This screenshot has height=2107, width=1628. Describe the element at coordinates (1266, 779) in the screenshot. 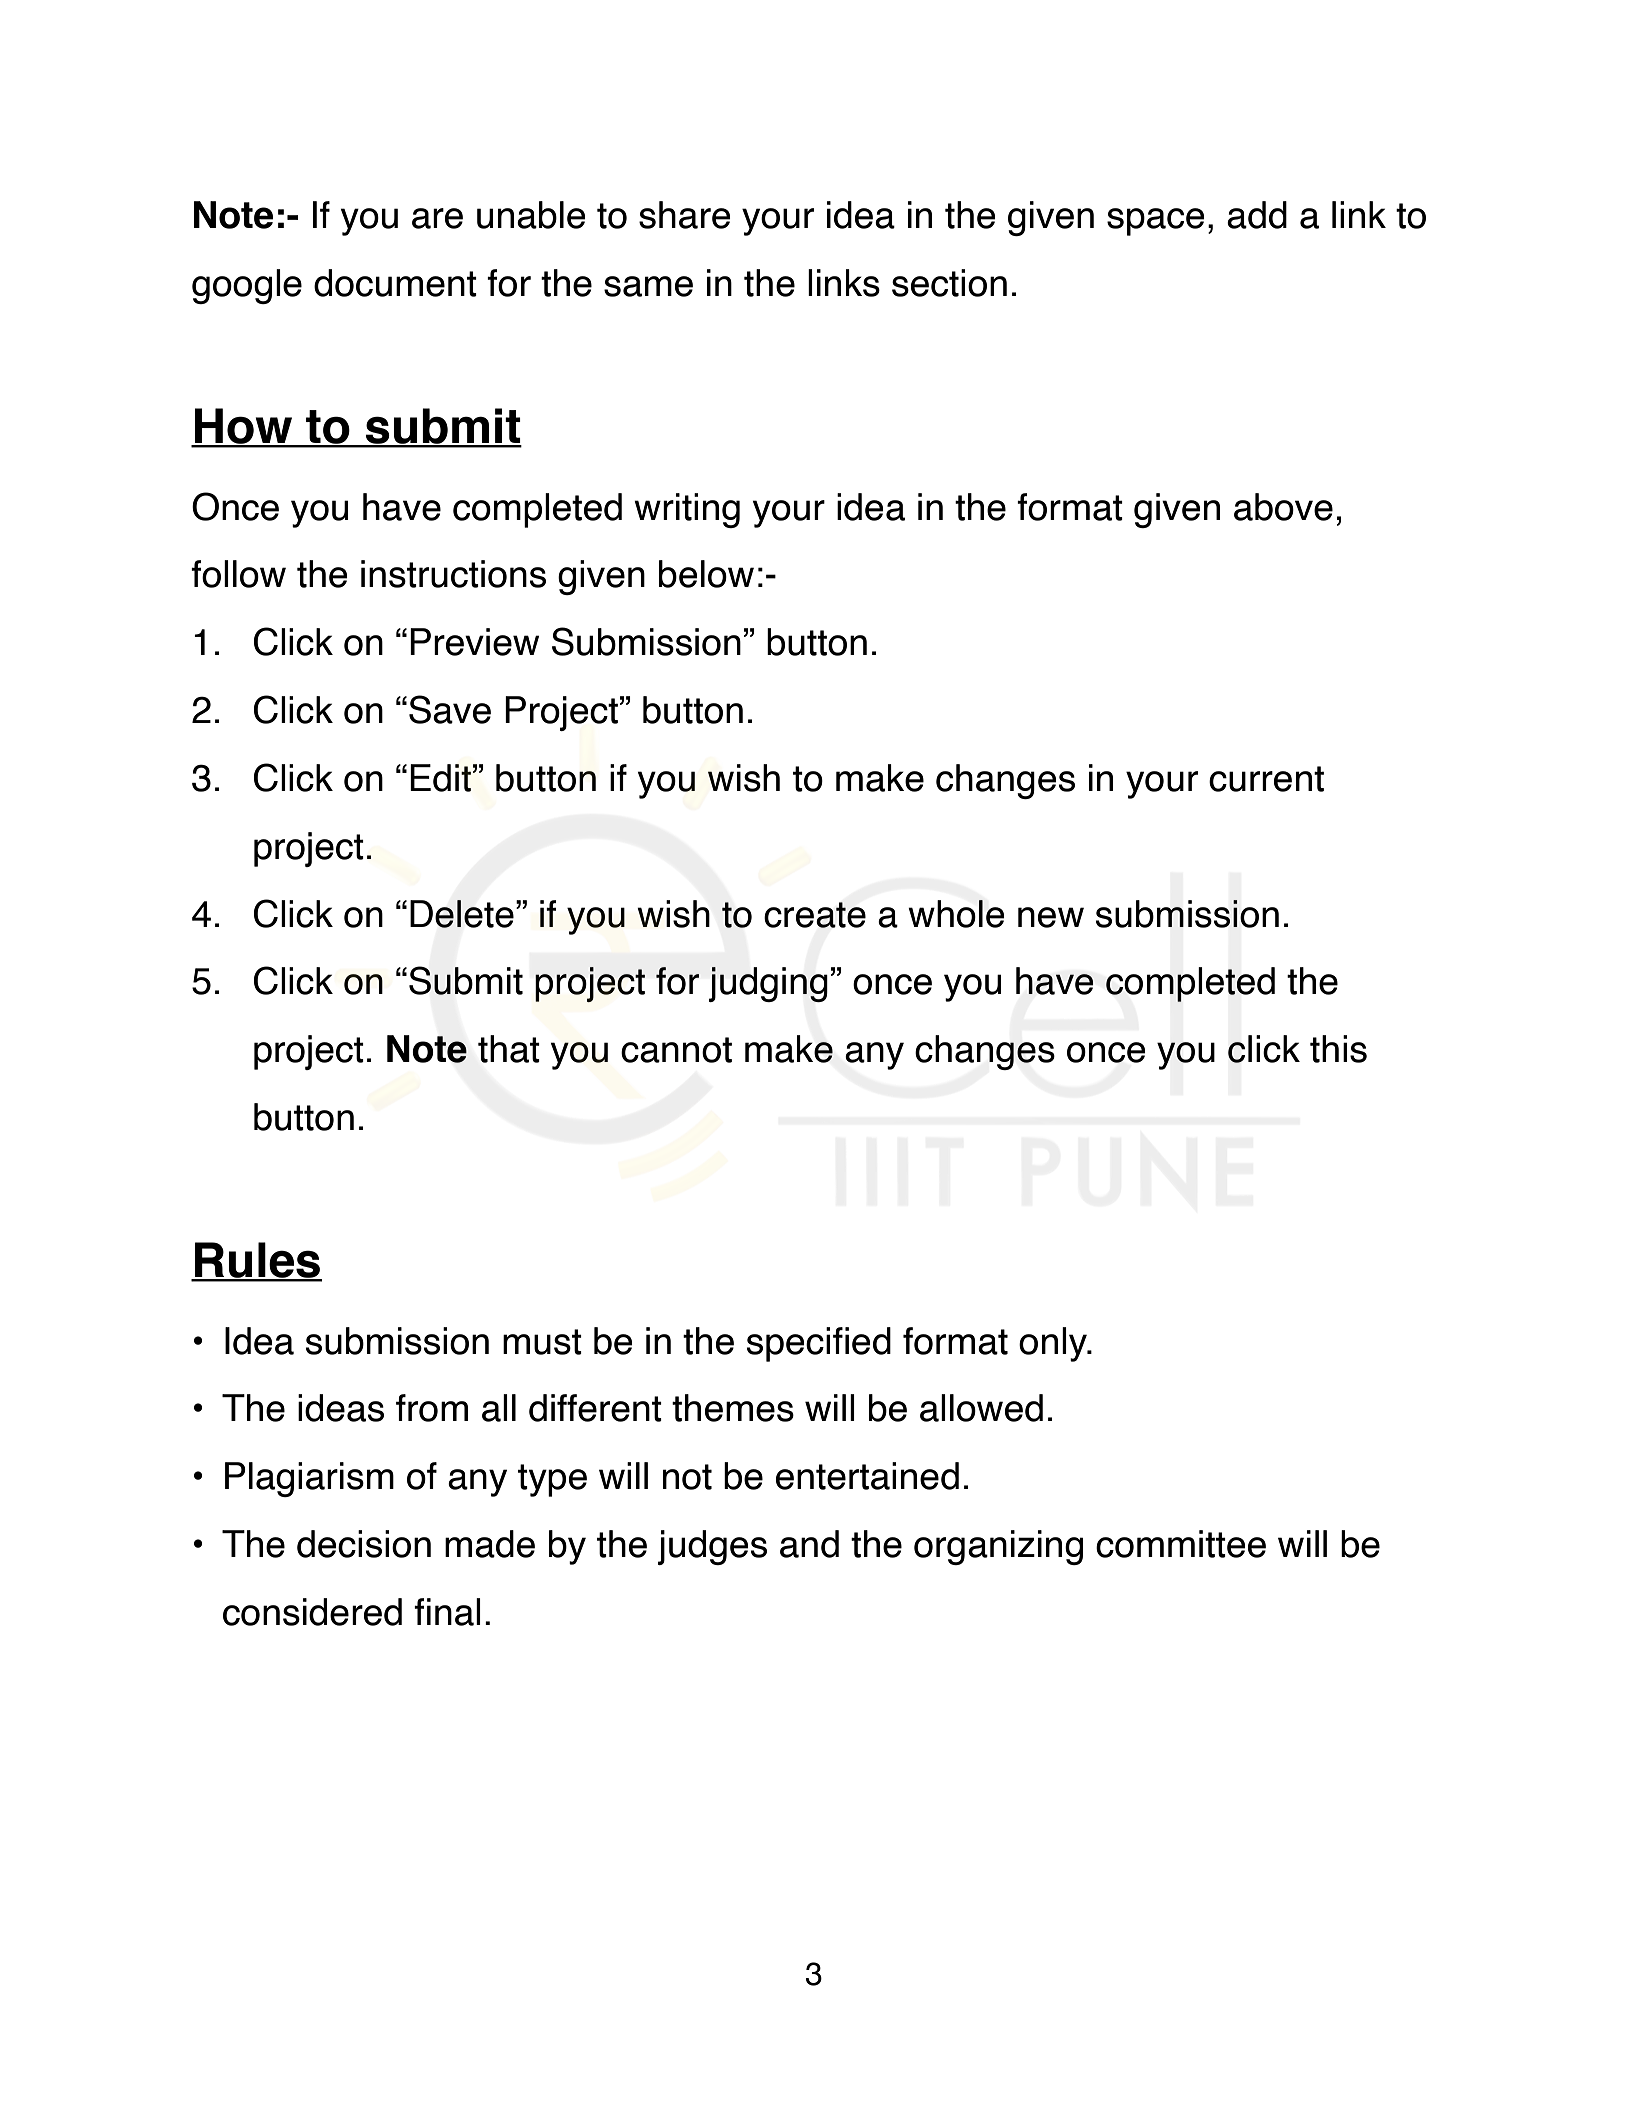

I see `current` at that location.
